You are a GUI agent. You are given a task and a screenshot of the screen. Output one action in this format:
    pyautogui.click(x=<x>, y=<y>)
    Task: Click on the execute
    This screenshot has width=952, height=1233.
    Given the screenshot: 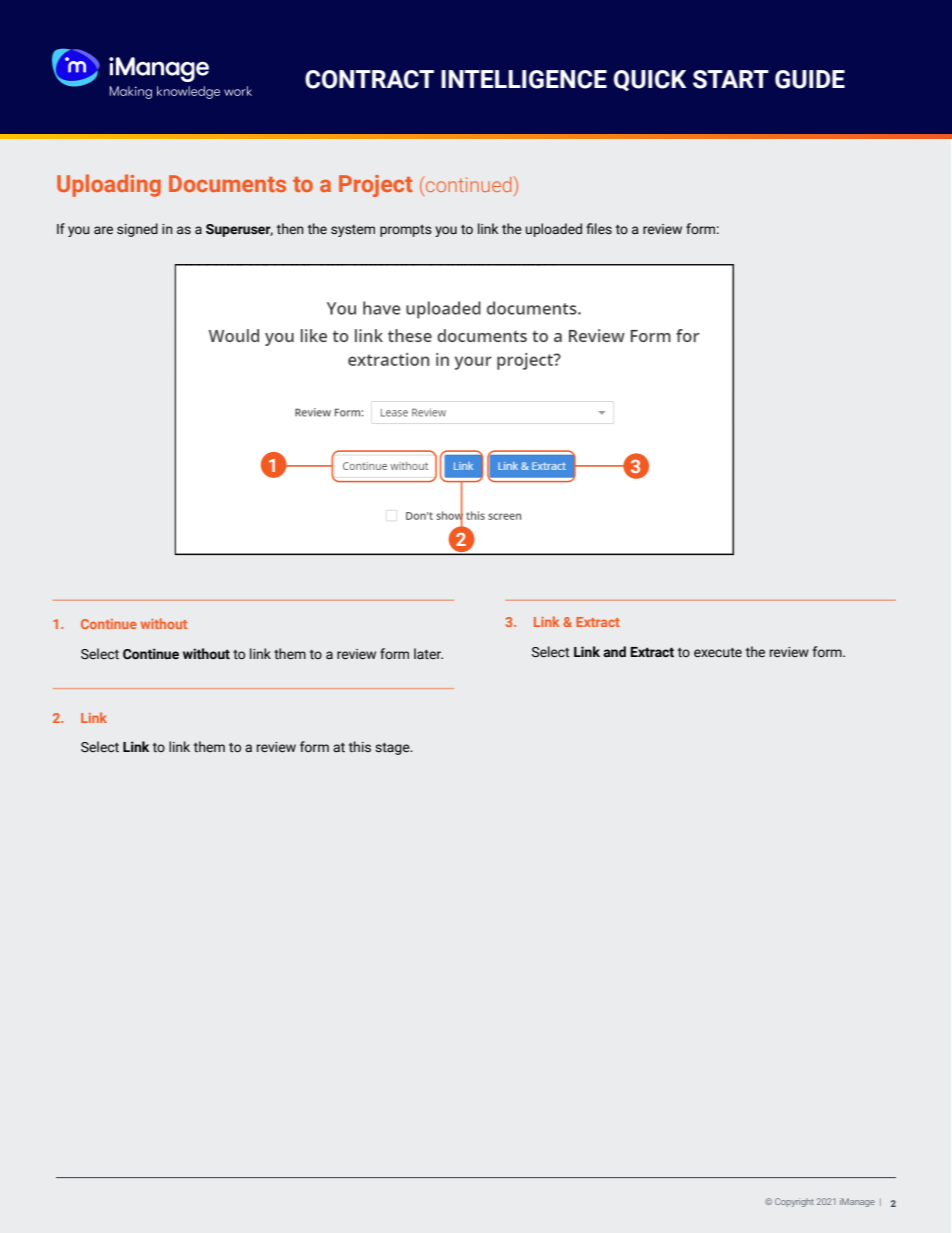 What is the action you would take?
    pyautogui.click(x=718, y=653)
